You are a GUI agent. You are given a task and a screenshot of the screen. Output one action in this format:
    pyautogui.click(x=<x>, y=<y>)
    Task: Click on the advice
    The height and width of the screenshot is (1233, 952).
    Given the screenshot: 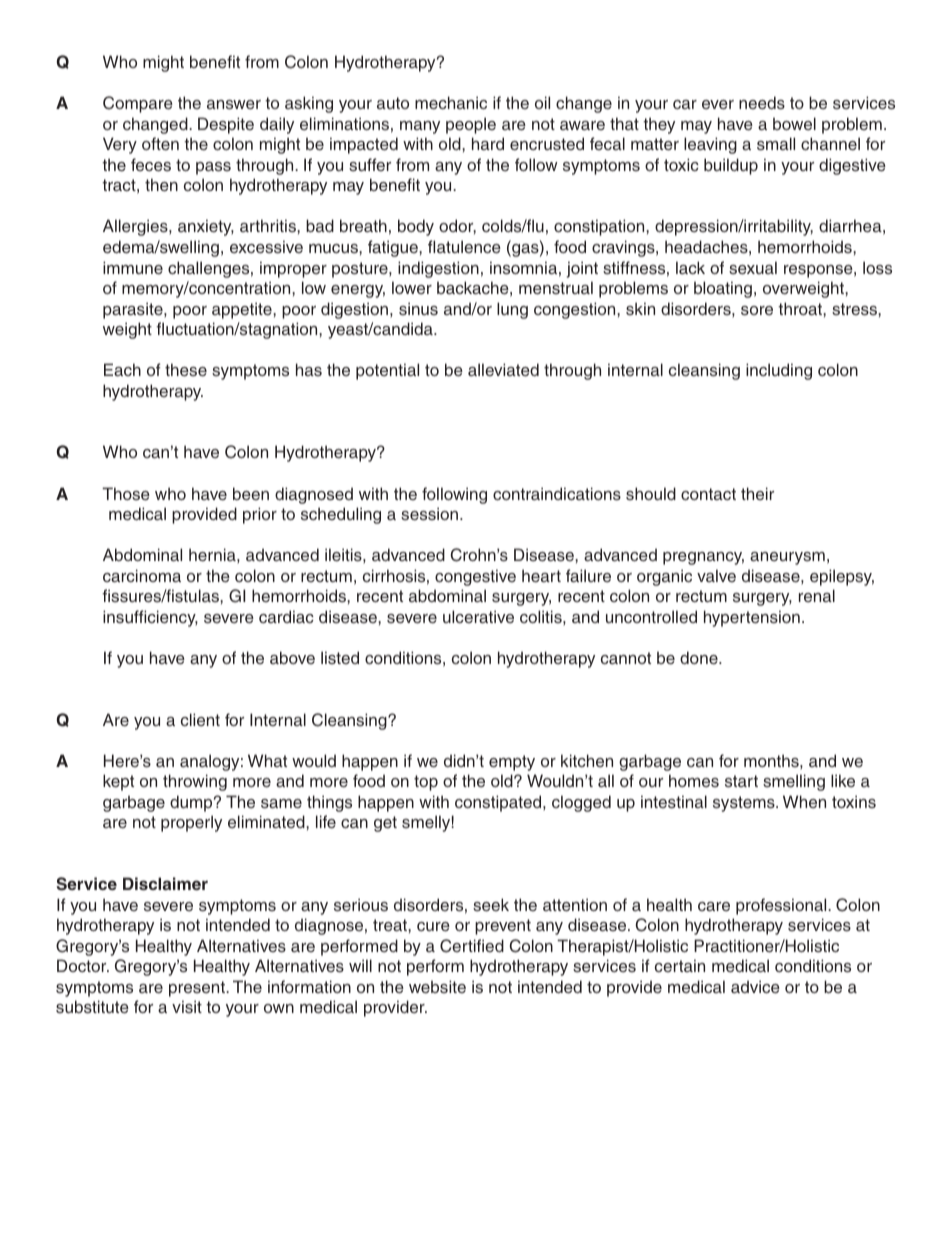 What is the action you would take?
    pyautogui.click(x=755, y=987)
